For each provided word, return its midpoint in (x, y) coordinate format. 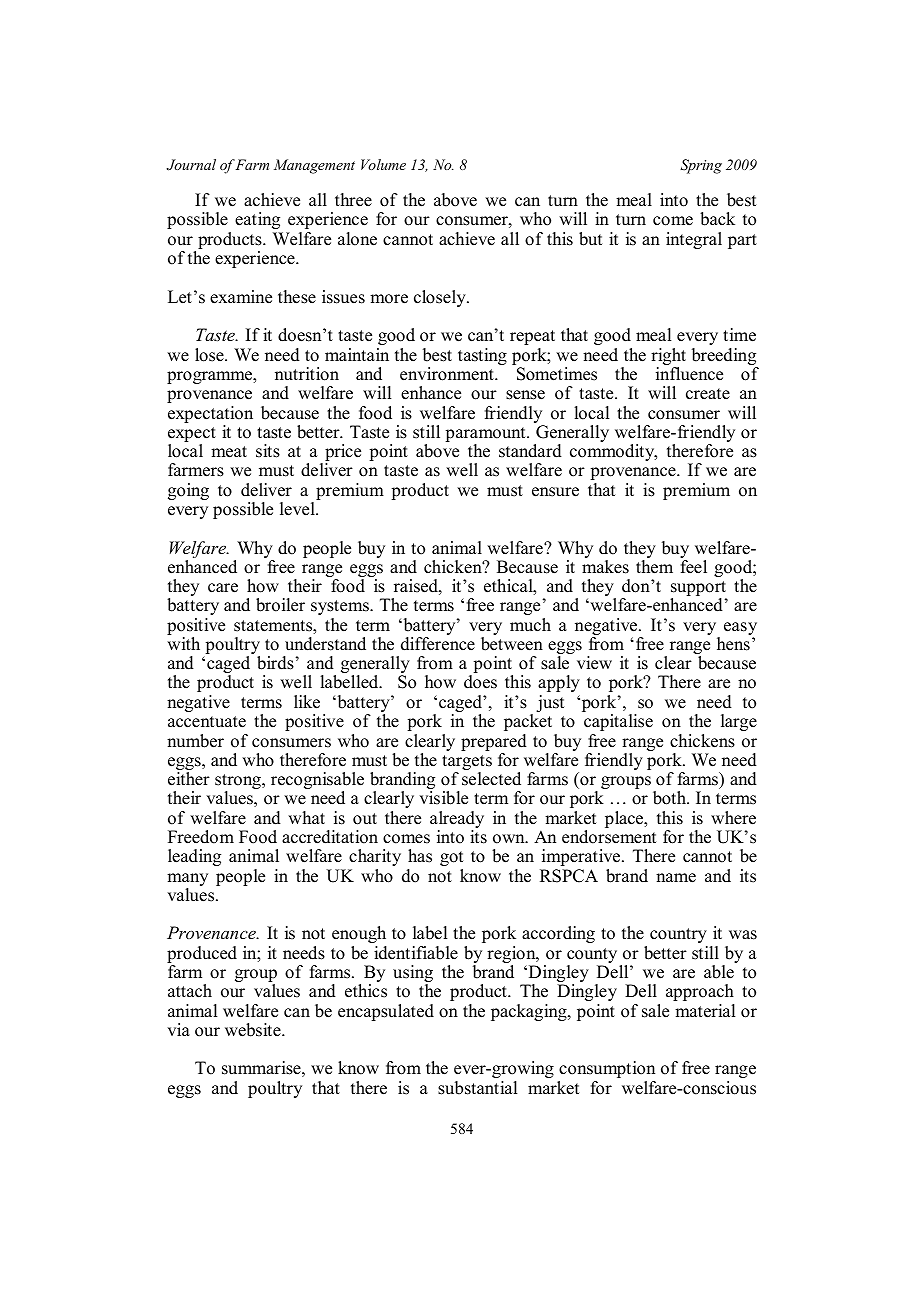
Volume (383, 164)
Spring (701, 166)
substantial (477, 1088)
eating (257, 220)
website (254, 1030)
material (705, 1011)
